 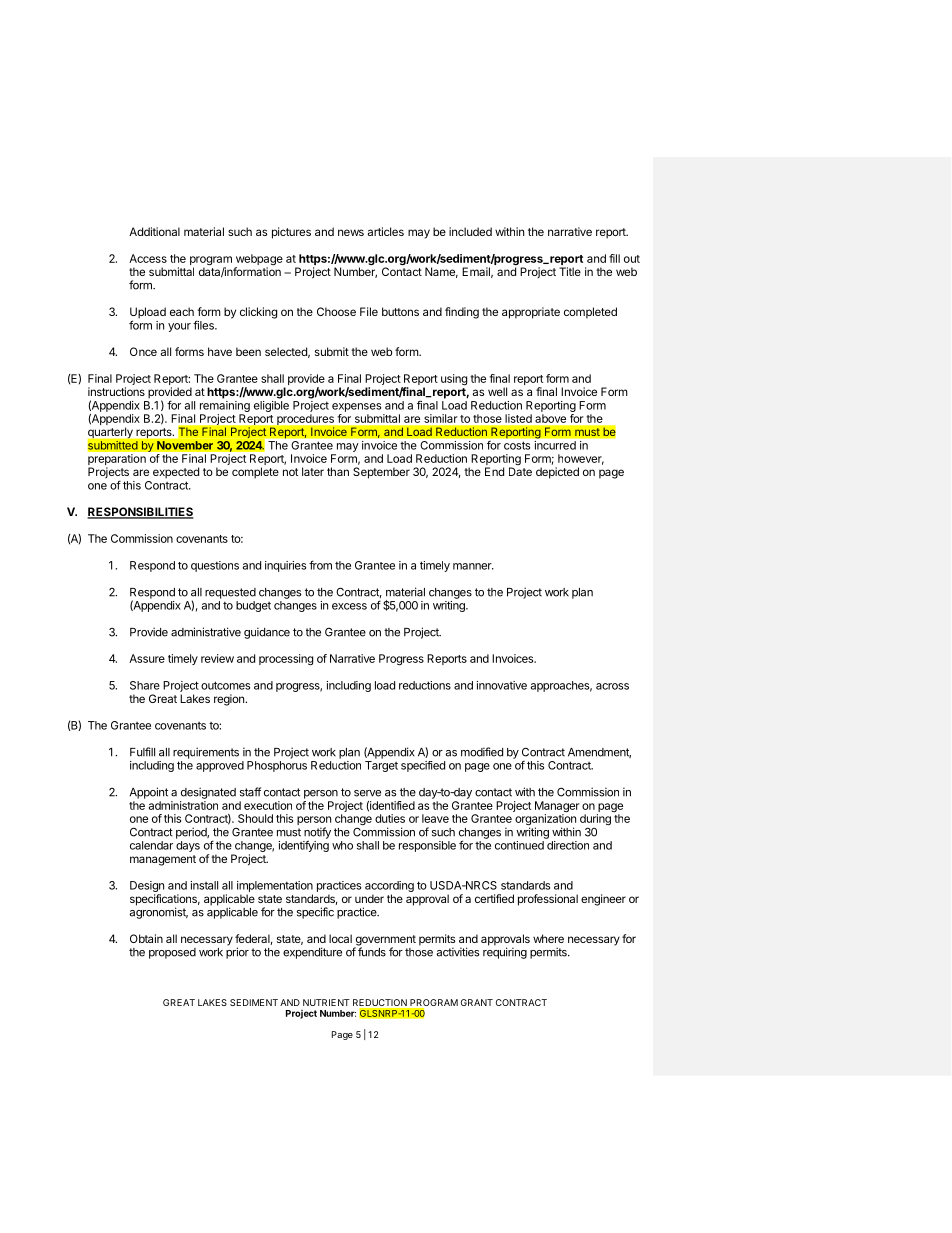 I want to click on innovative, so click(x=502, y=685).
